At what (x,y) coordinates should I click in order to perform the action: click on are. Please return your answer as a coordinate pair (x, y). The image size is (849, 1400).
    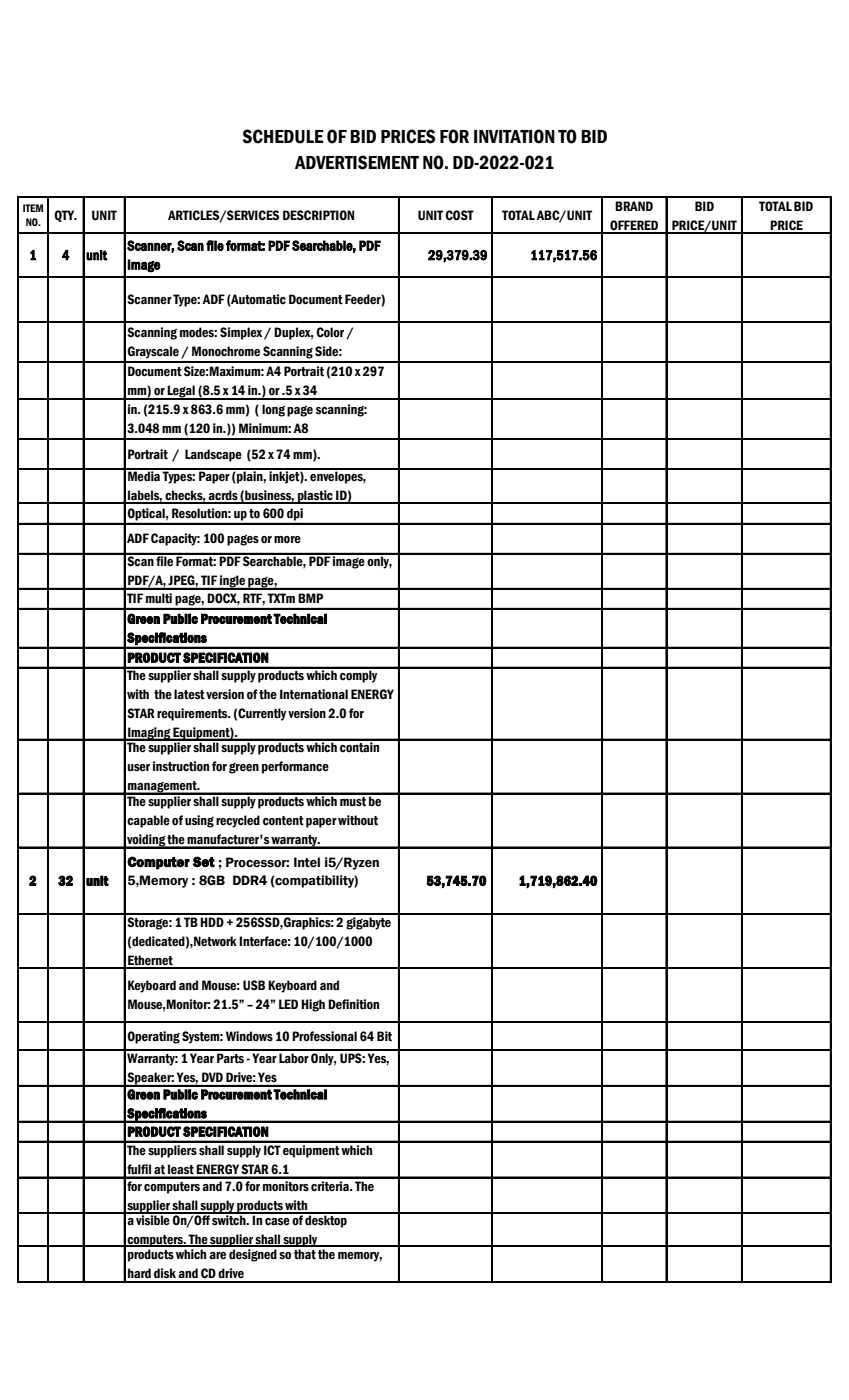
    Looking at the image, I should click on (217, 1256).
